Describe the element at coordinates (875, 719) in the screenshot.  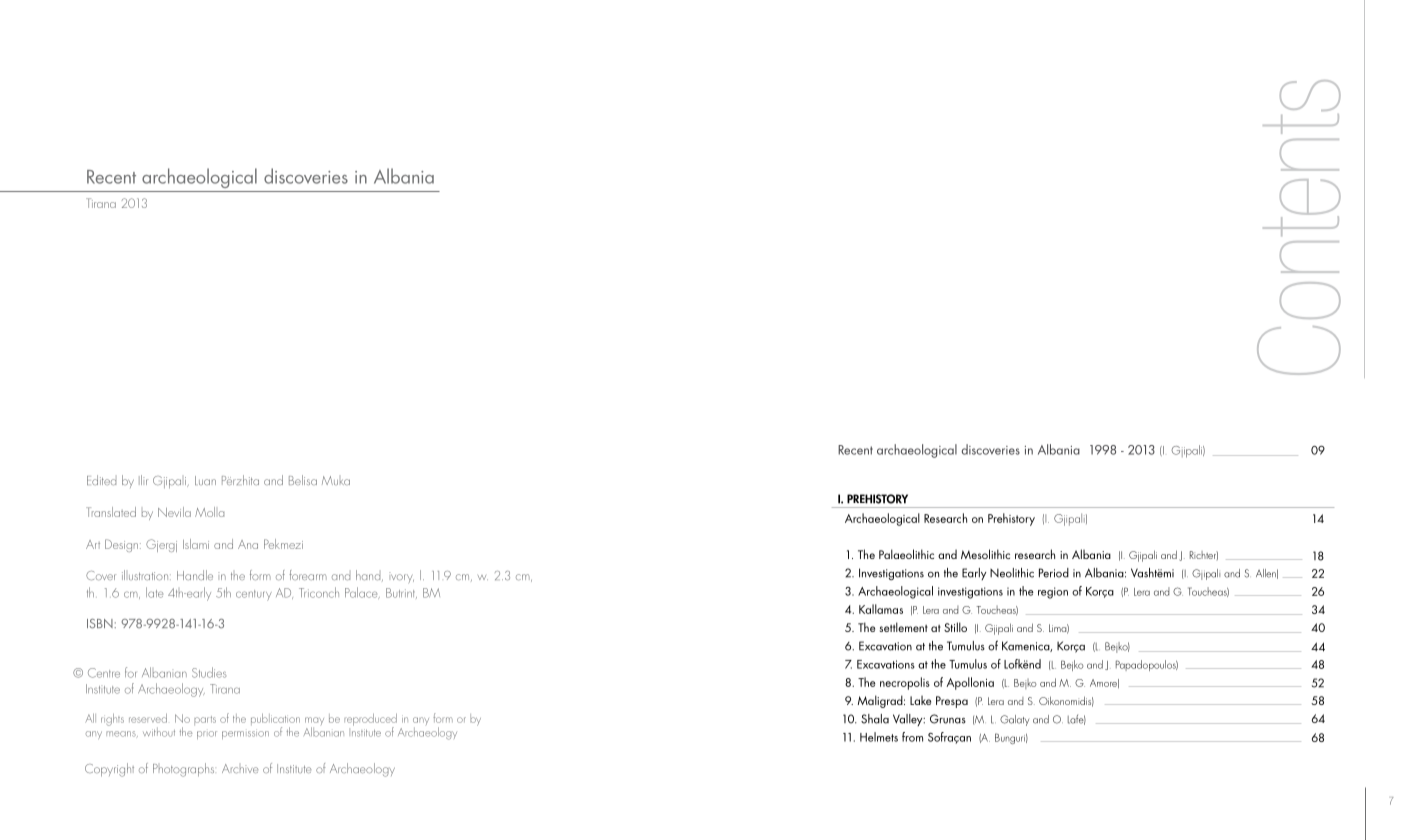
I see `Shala` at that location.
